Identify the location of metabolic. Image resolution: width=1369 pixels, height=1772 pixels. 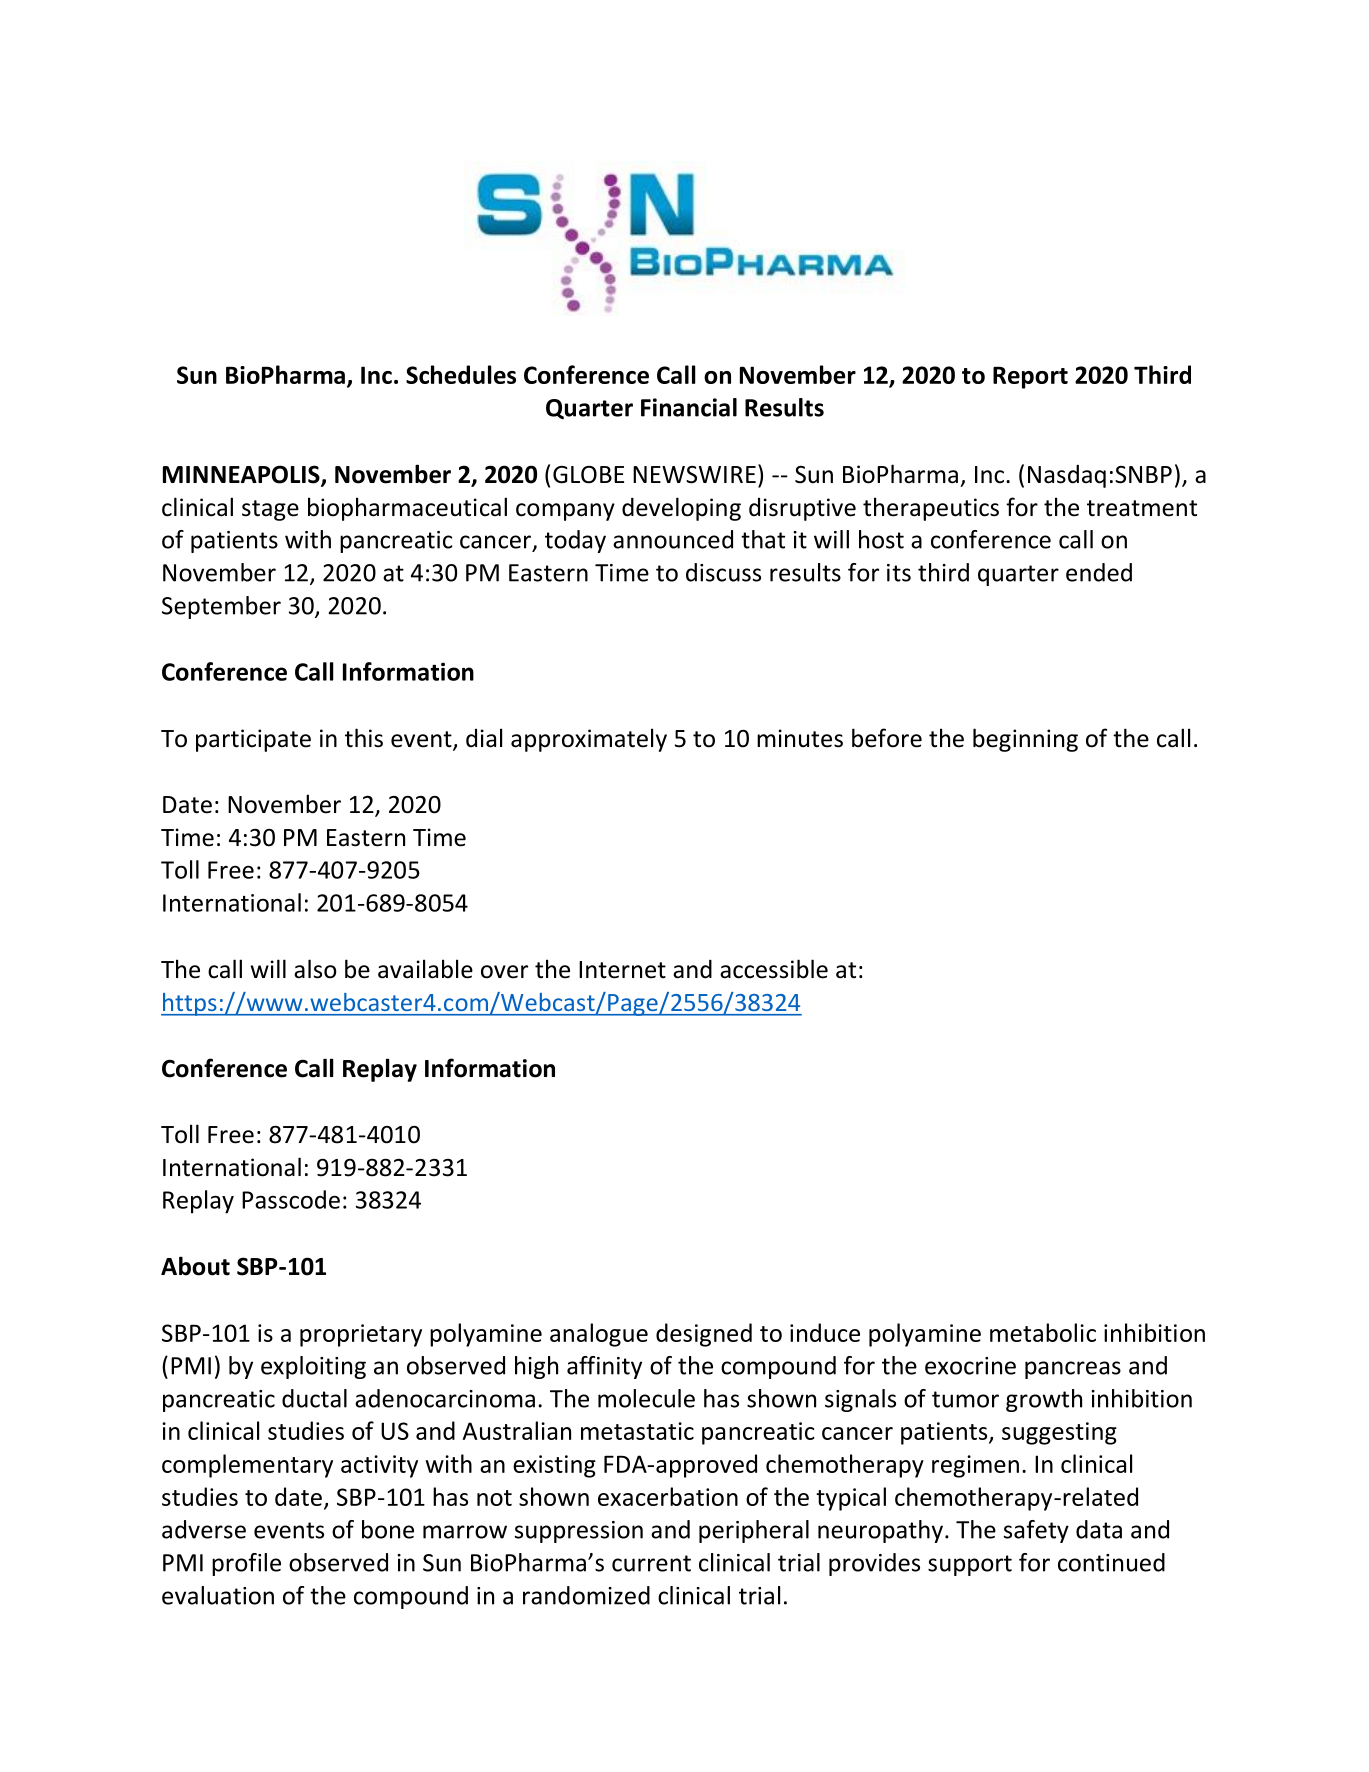
(1043, 1332).
